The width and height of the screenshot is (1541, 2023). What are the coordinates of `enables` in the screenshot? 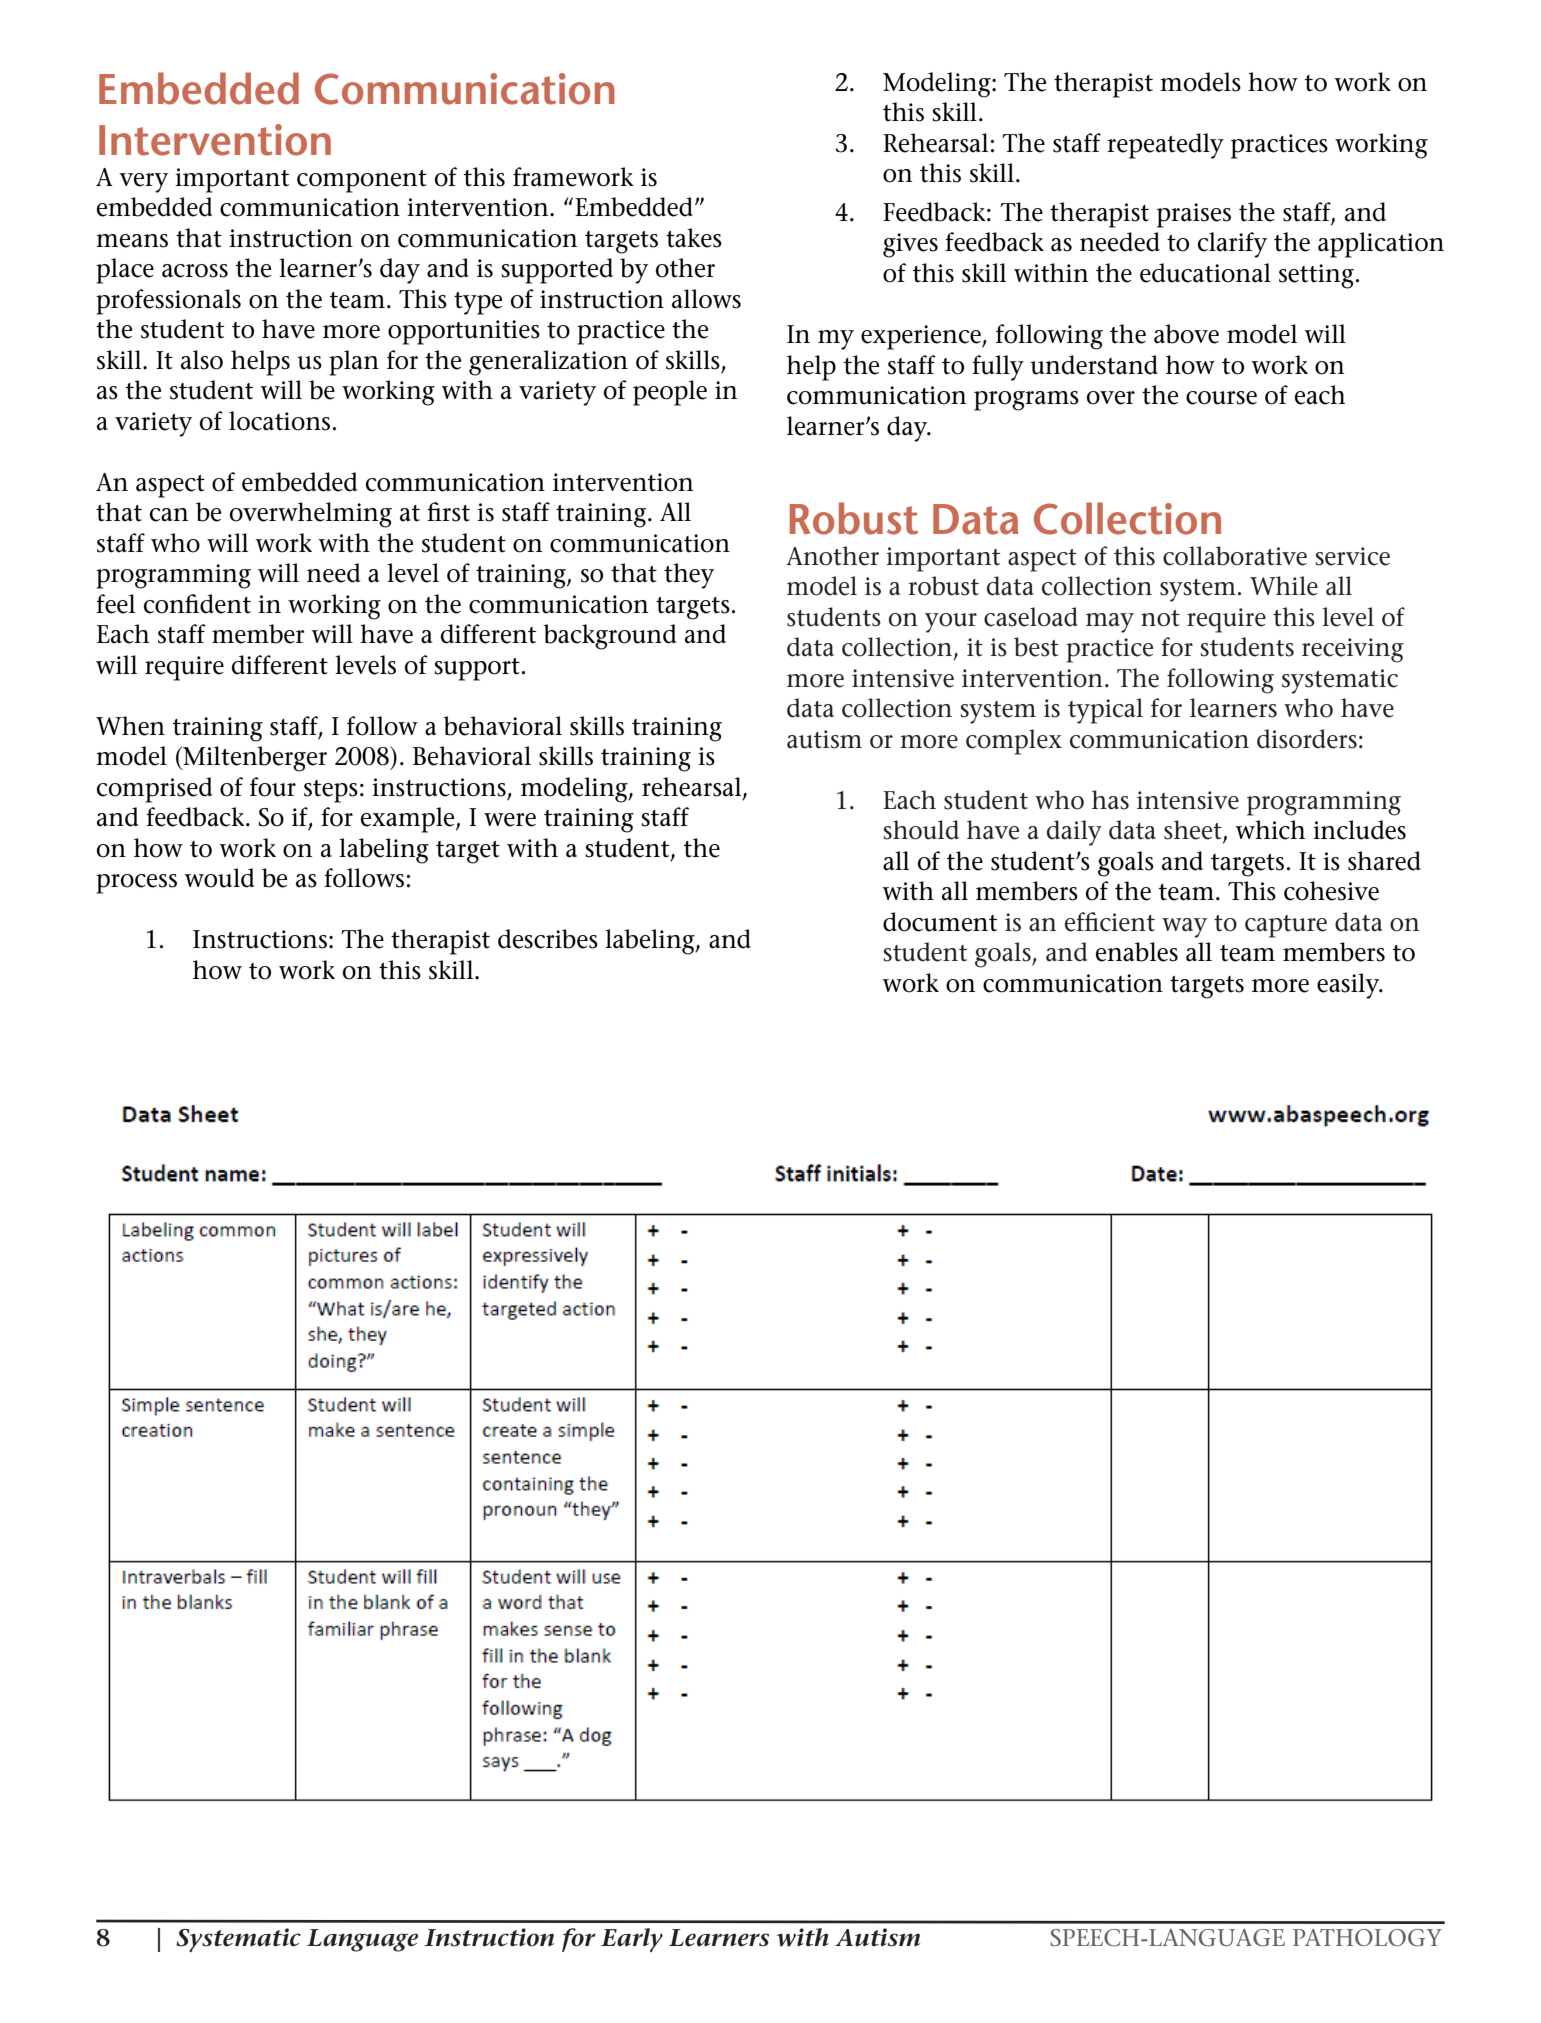 It's located at (1137, 952).
